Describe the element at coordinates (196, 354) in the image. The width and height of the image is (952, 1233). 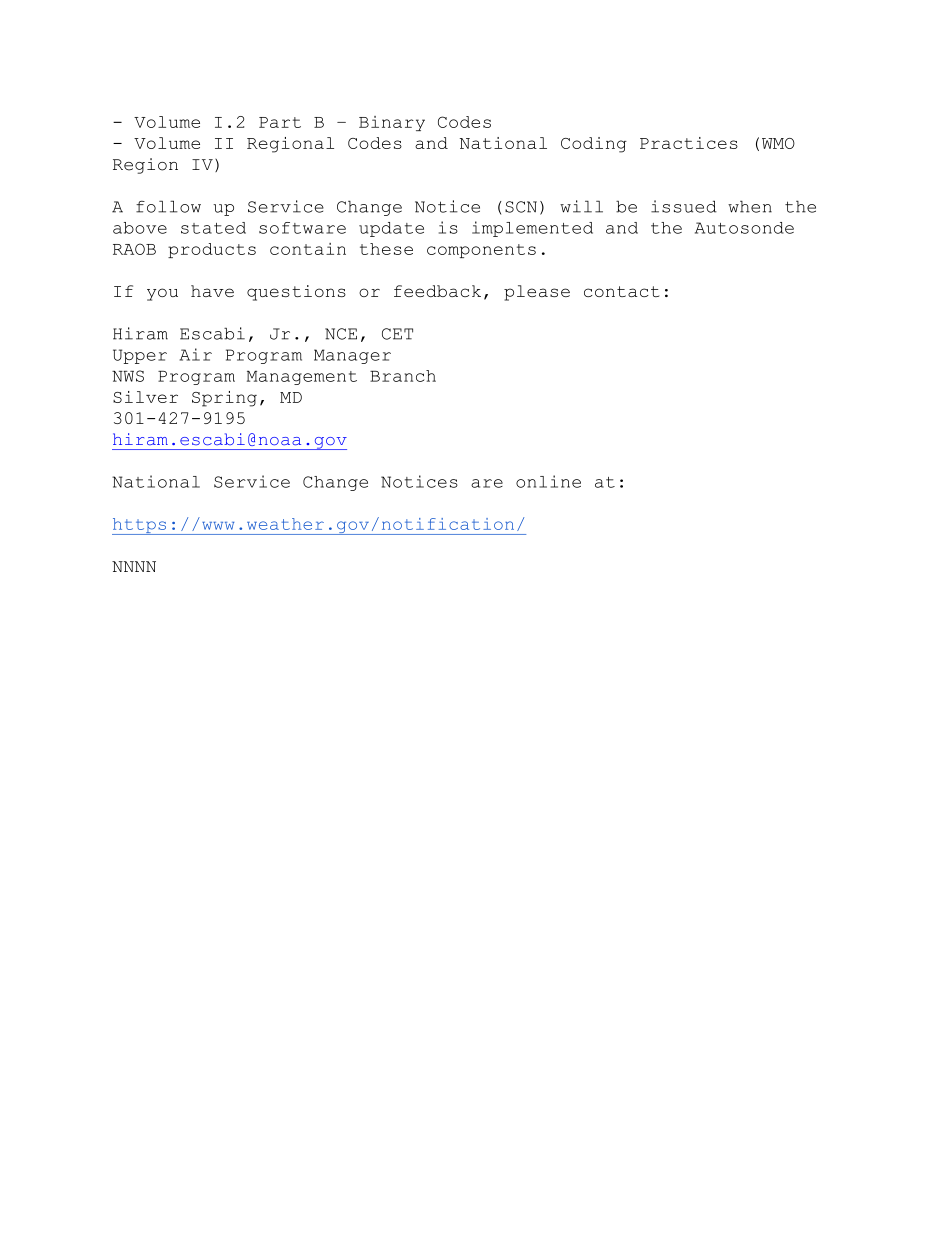
I see `Air` at that location.
